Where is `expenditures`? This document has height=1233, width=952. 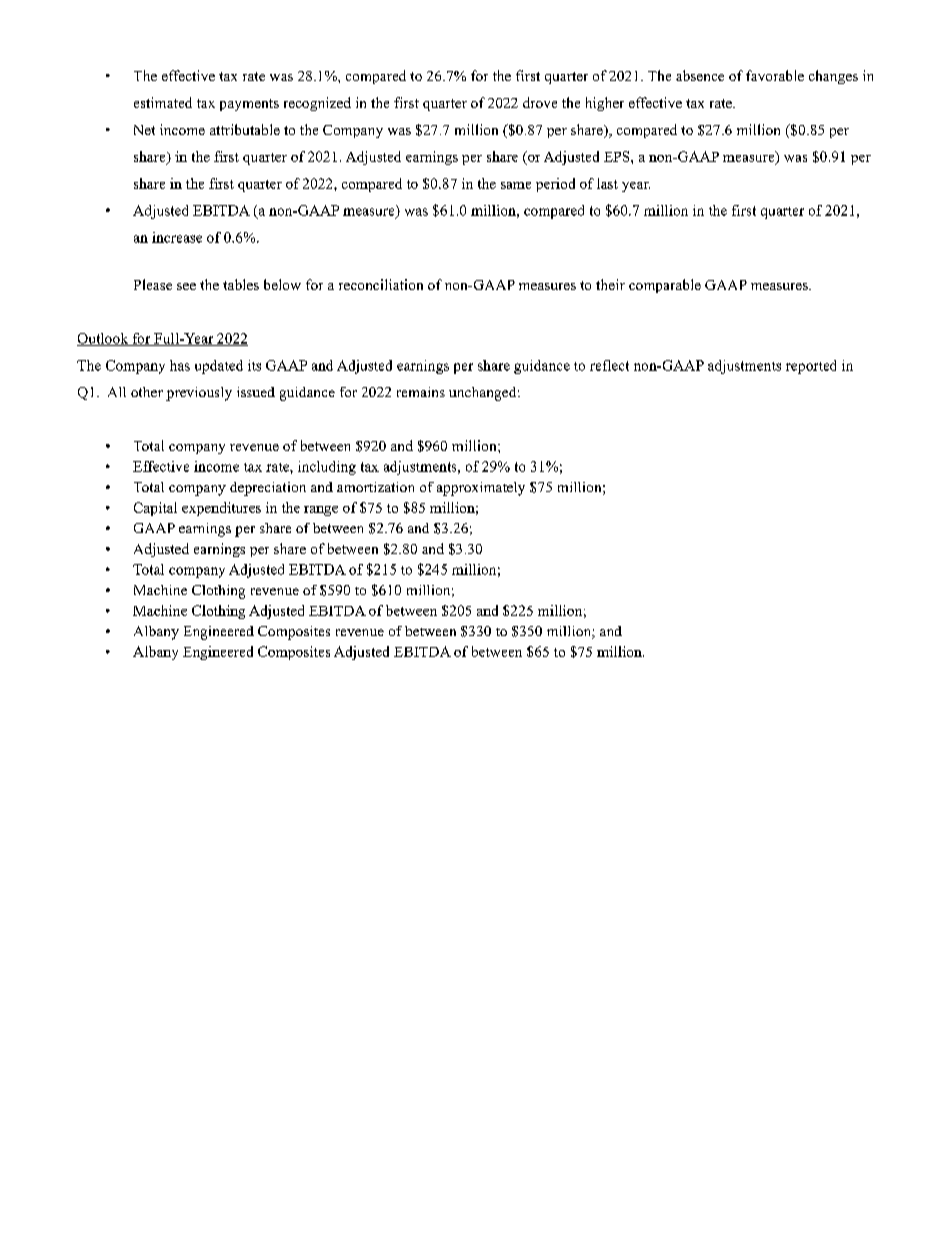
expenditures is located at coordinates (221, 509).
